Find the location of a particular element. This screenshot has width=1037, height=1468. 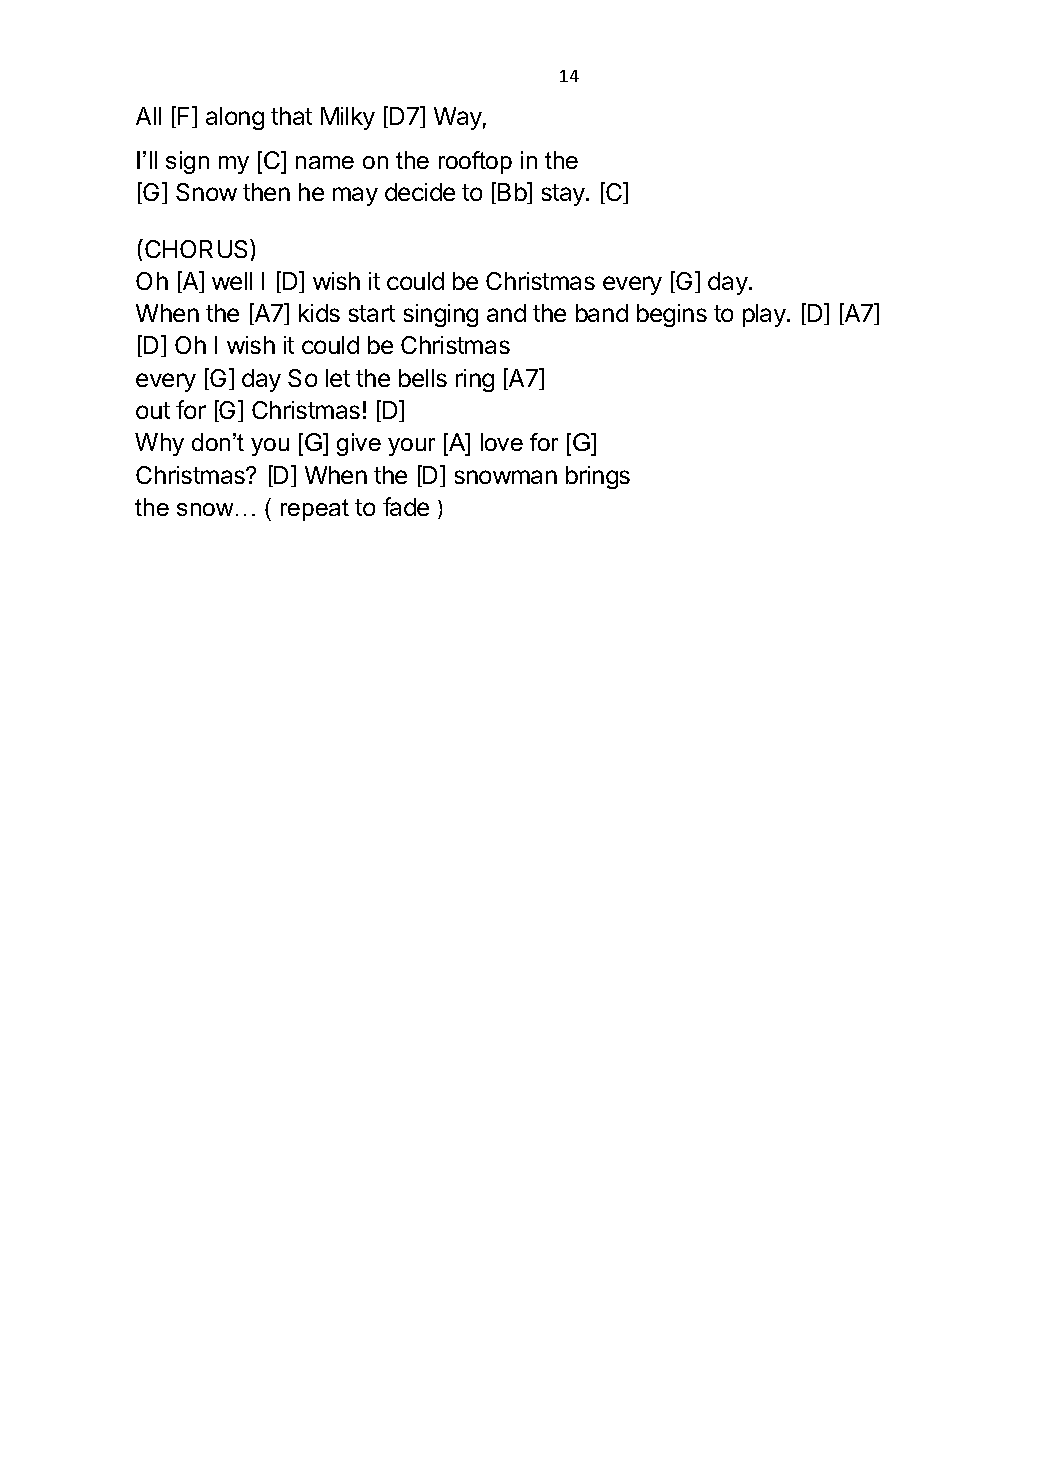

then is located at coordinates (266, 192).
